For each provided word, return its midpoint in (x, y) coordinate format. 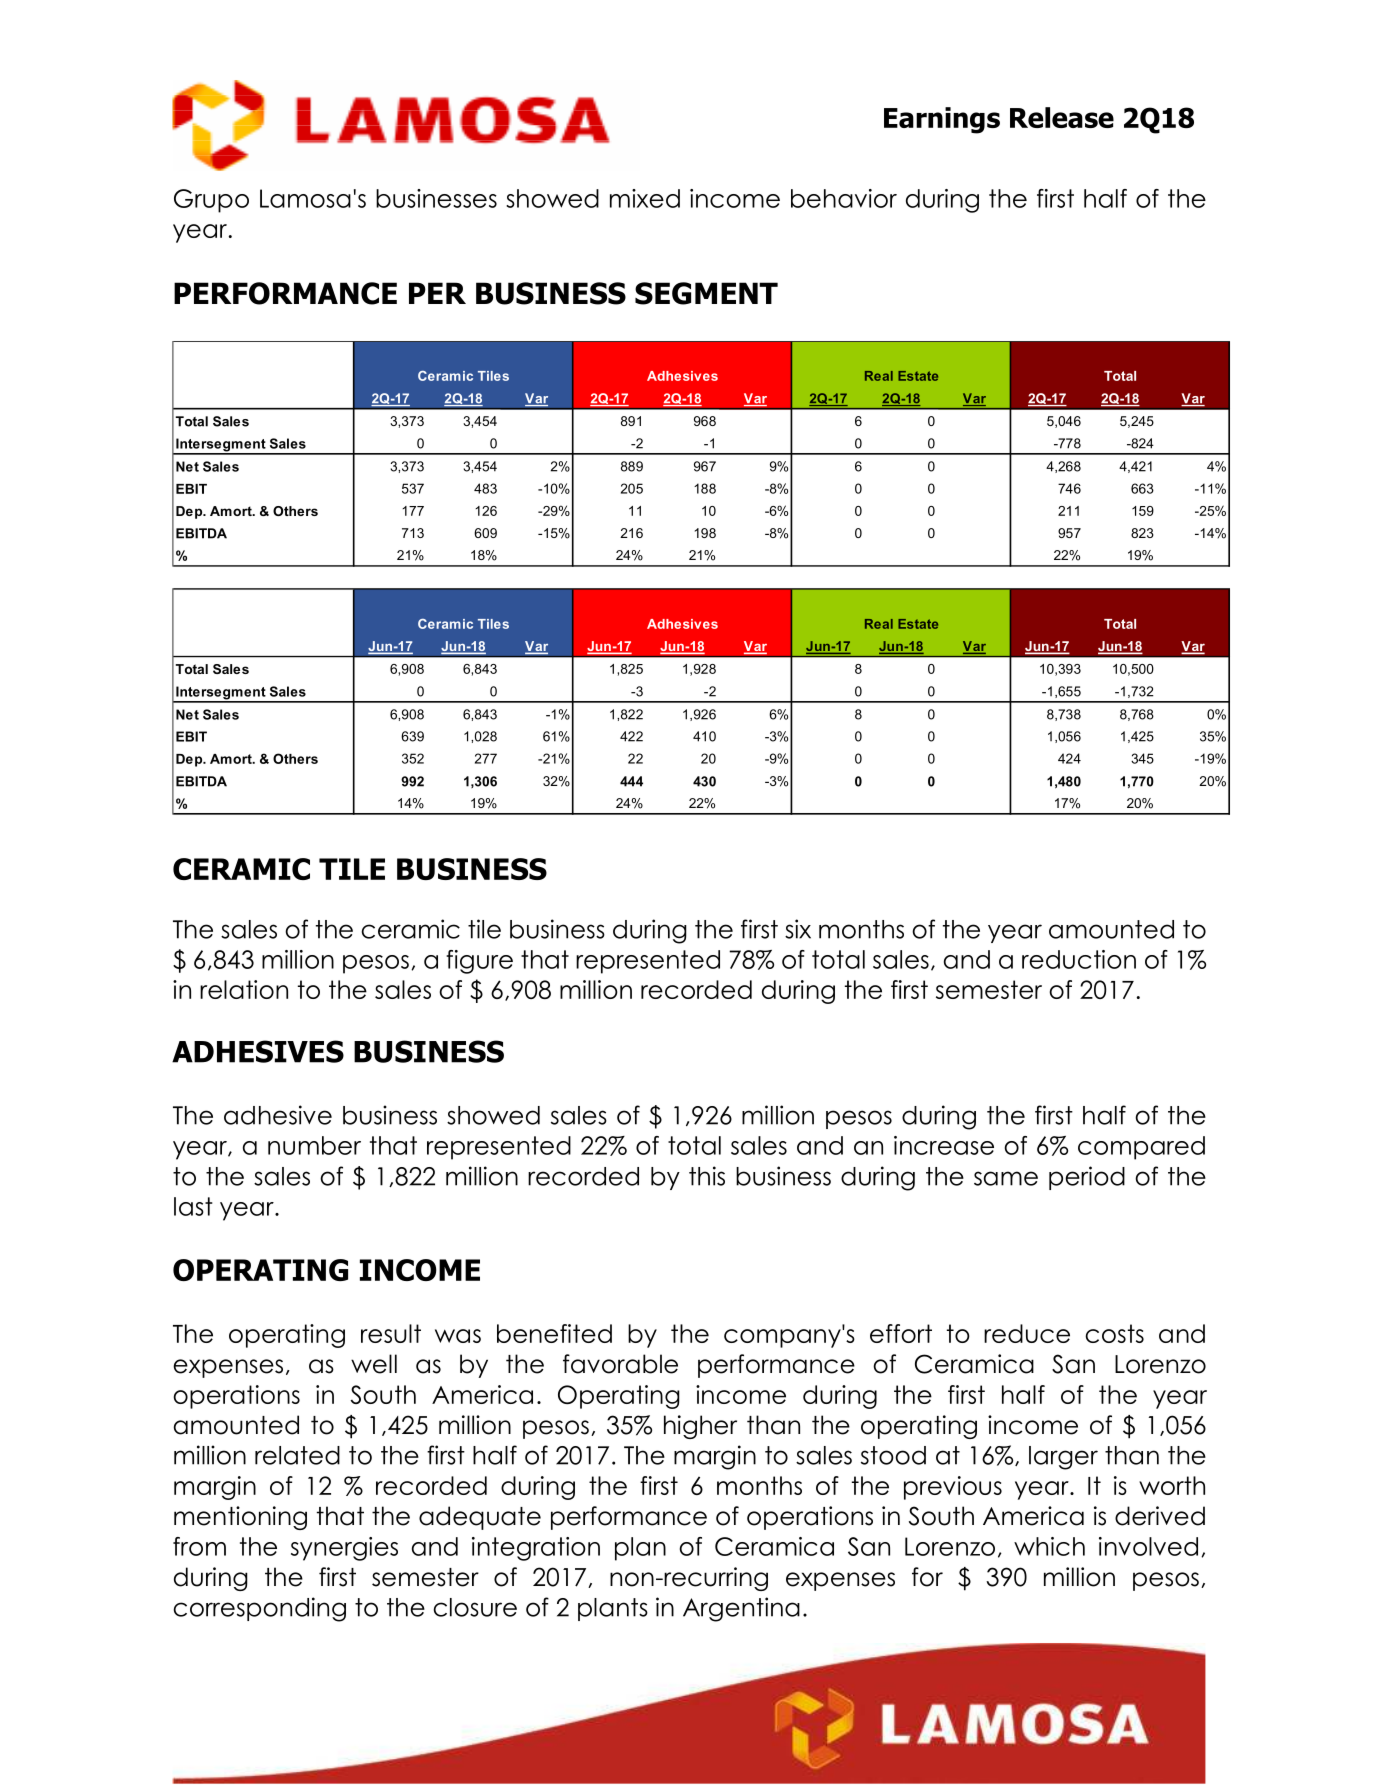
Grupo (211, 201)
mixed (645, 198)
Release (1062, 117)
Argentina (741, 1609)
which (1049, 1546)
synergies (344, 1549)
